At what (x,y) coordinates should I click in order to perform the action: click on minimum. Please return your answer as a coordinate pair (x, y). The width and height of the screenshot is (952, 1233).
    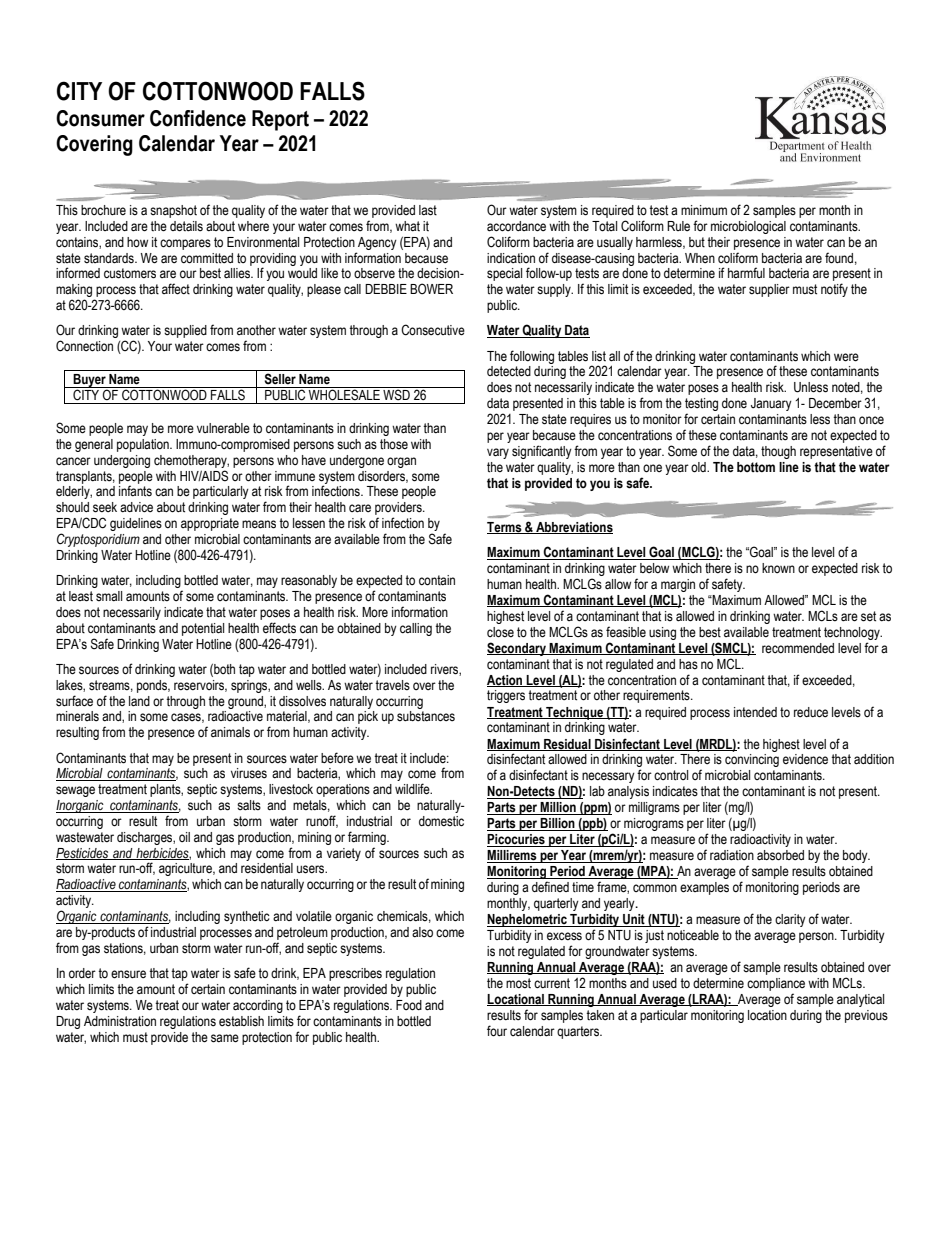
    Looking at the image, I should click on (704, 210).
